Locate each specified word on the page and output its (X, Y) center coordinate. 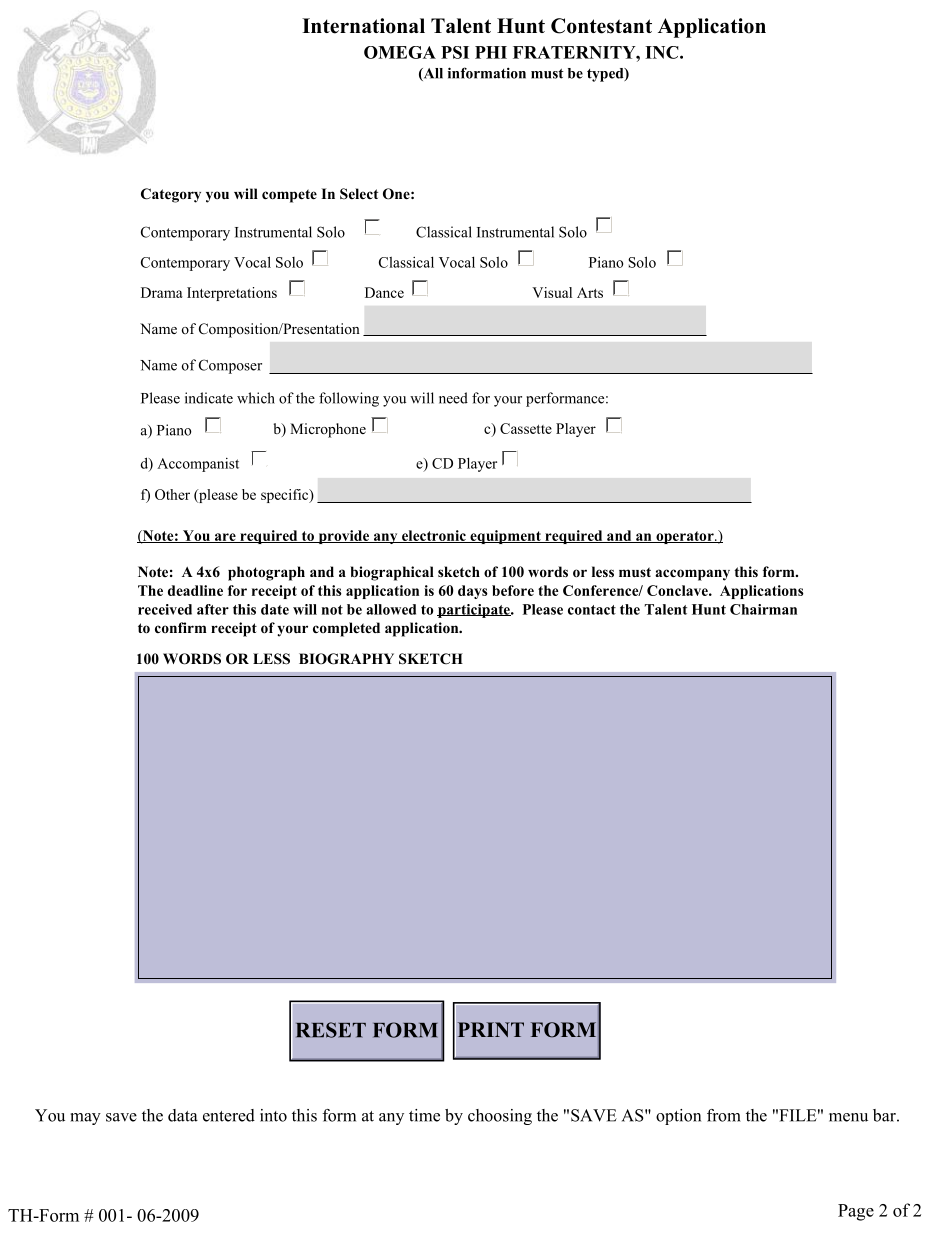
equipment (505, 537)
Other (172, 494)
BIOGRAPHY (346, 659)
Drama (162, 292)
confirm (181, 627)
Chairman (763, 609)
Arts (590, 292)
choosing (500, 1117)
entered (229, 1115)
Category (171, 195)
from (724, 1115)
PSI (455, 52)
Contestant (601, 26)
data (183, 1115)
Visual (552, 292)
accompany (692, 575)
